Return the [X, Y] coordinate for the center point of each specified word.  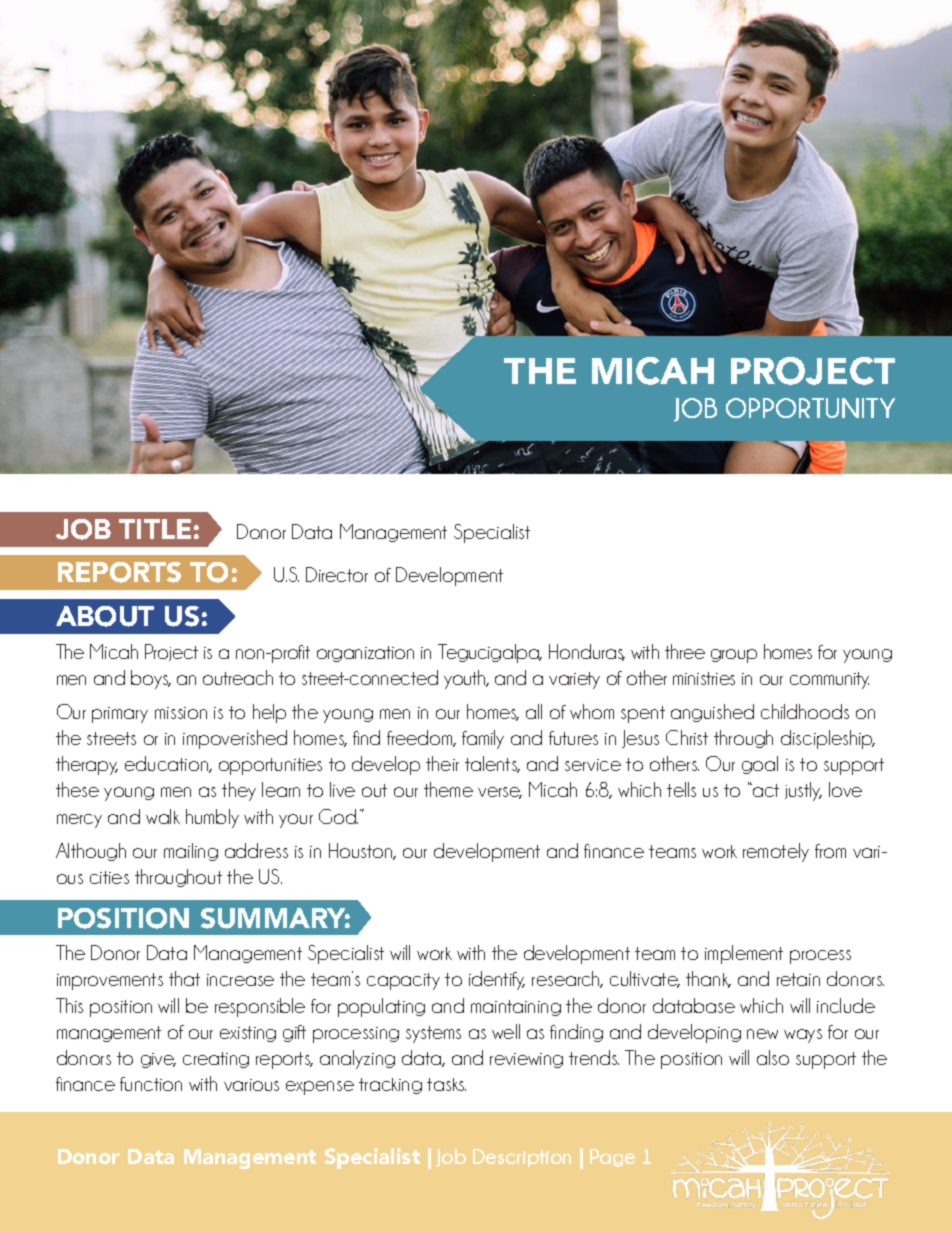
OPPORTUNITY [810, 408]
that [184, 978]
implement [744, 954]
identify [497, 980]
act [765, 790]
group [734, 656]
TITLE [155, 529]
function [151, 1084]
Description [522, 1158]
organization [365, 654]
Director [337, 574]
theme [448, 789]
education [168, 764]
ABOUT [105, 616]
